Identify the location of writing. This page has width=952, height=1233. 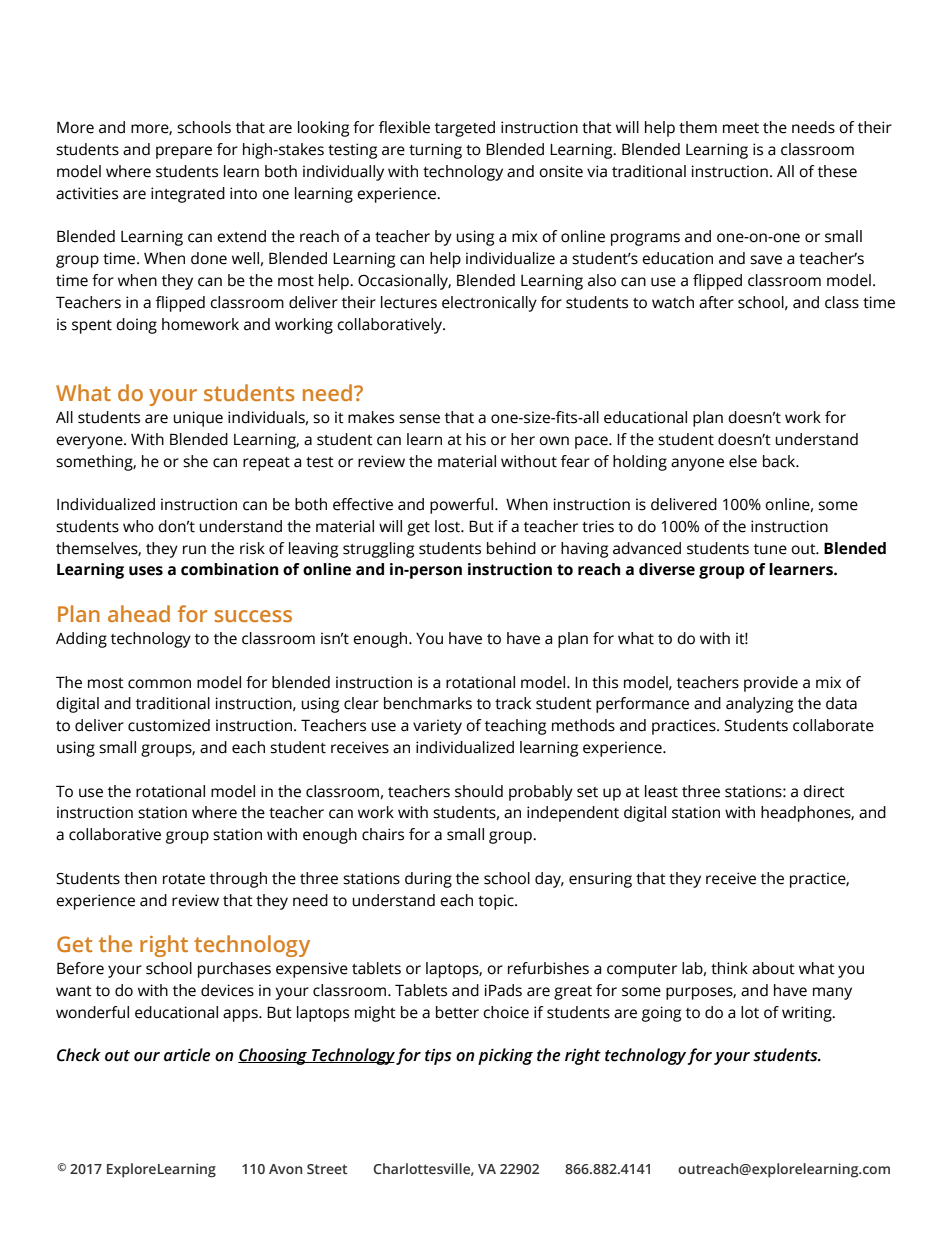
(808, 1014).
